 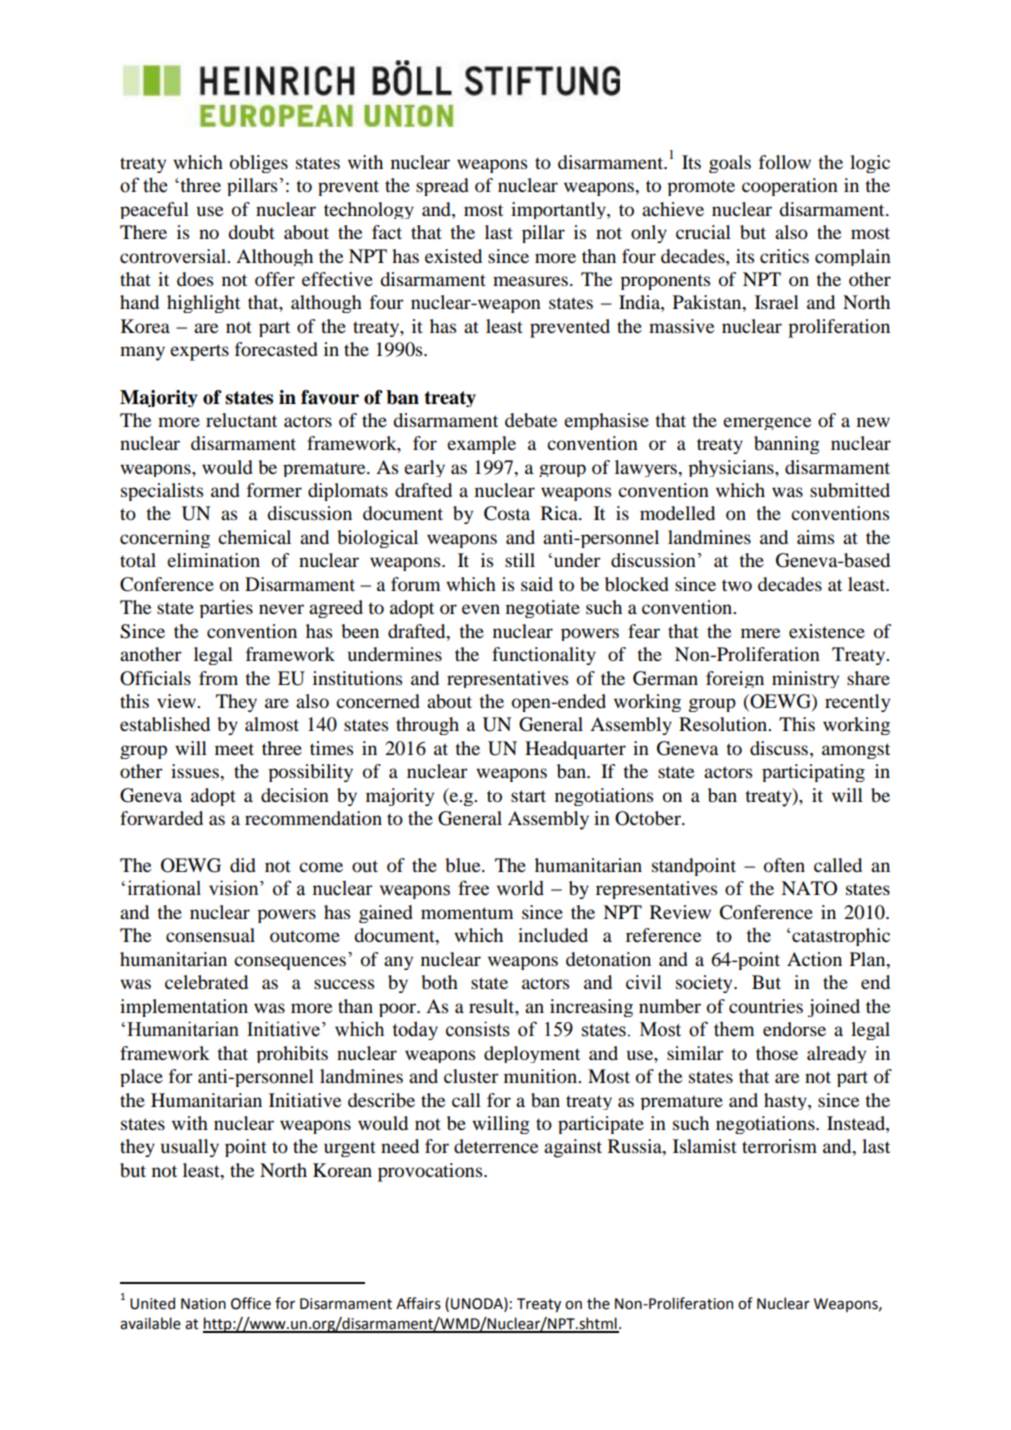 I want to click on banning, so click(x=787, y=445).
